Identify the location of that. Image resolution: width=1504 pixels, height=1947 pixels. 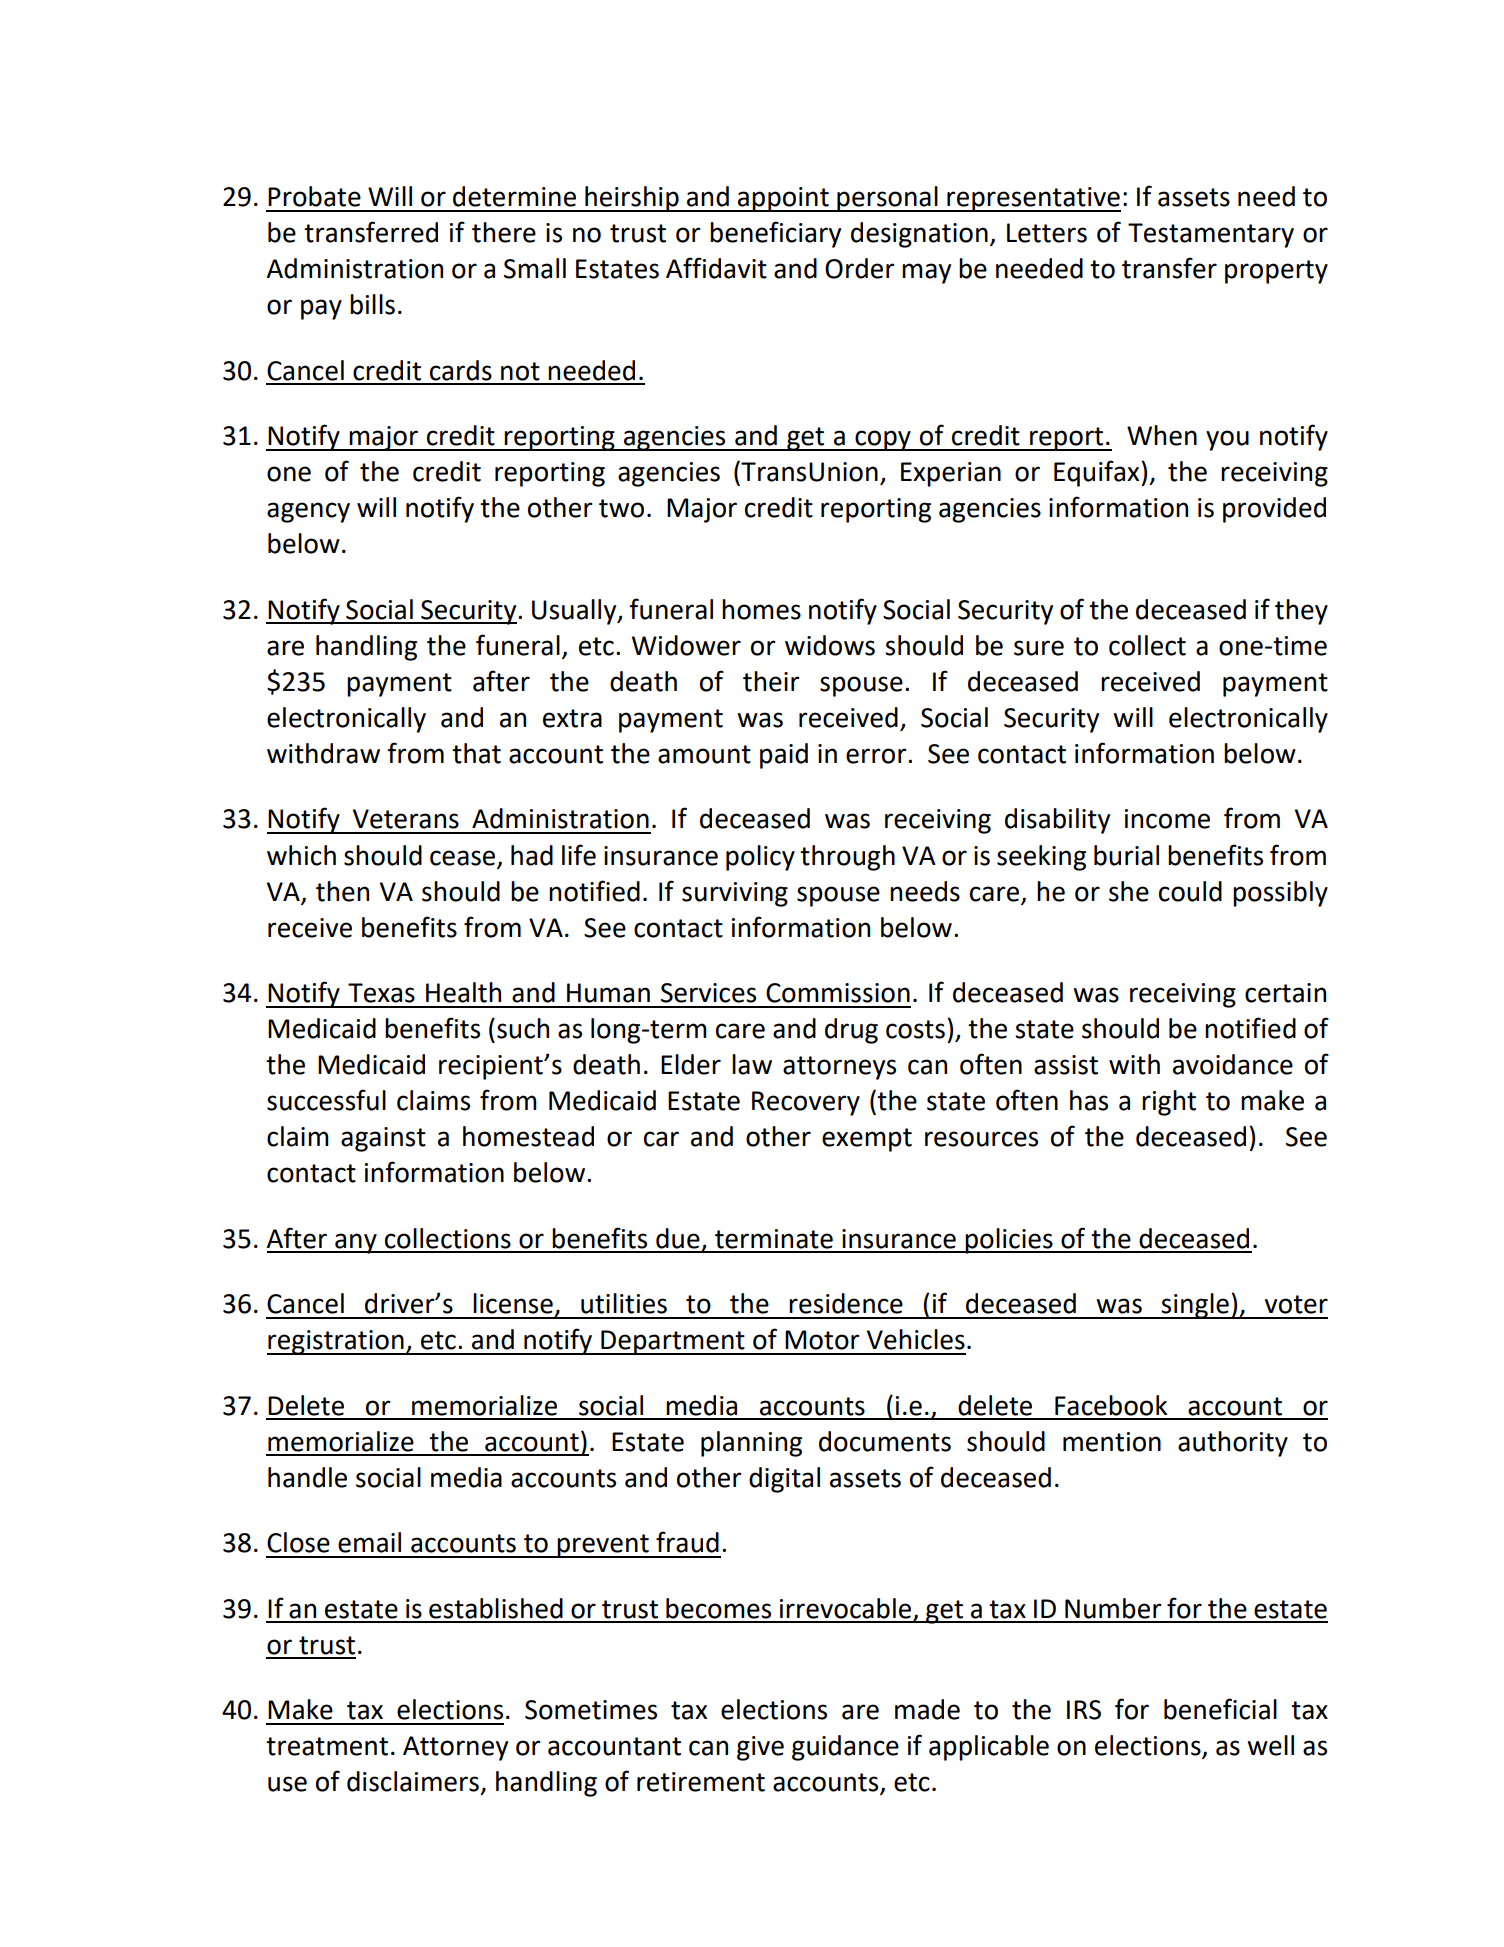
(476, 753).
